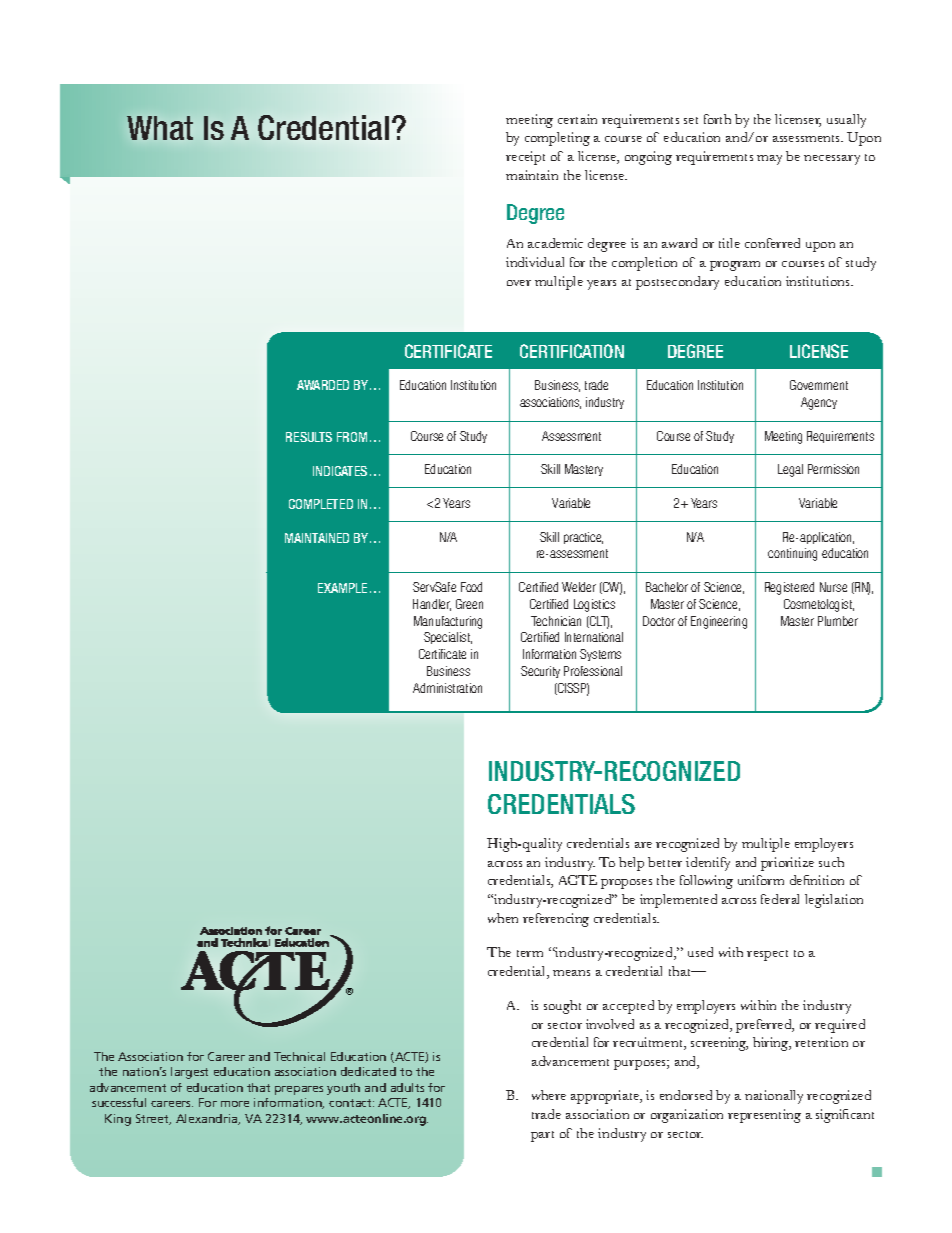 This image has height=1233, width=952. What do you see at coordinates (352, 437) in the image?
I see `FROM` at bounding box center [352, 437].
